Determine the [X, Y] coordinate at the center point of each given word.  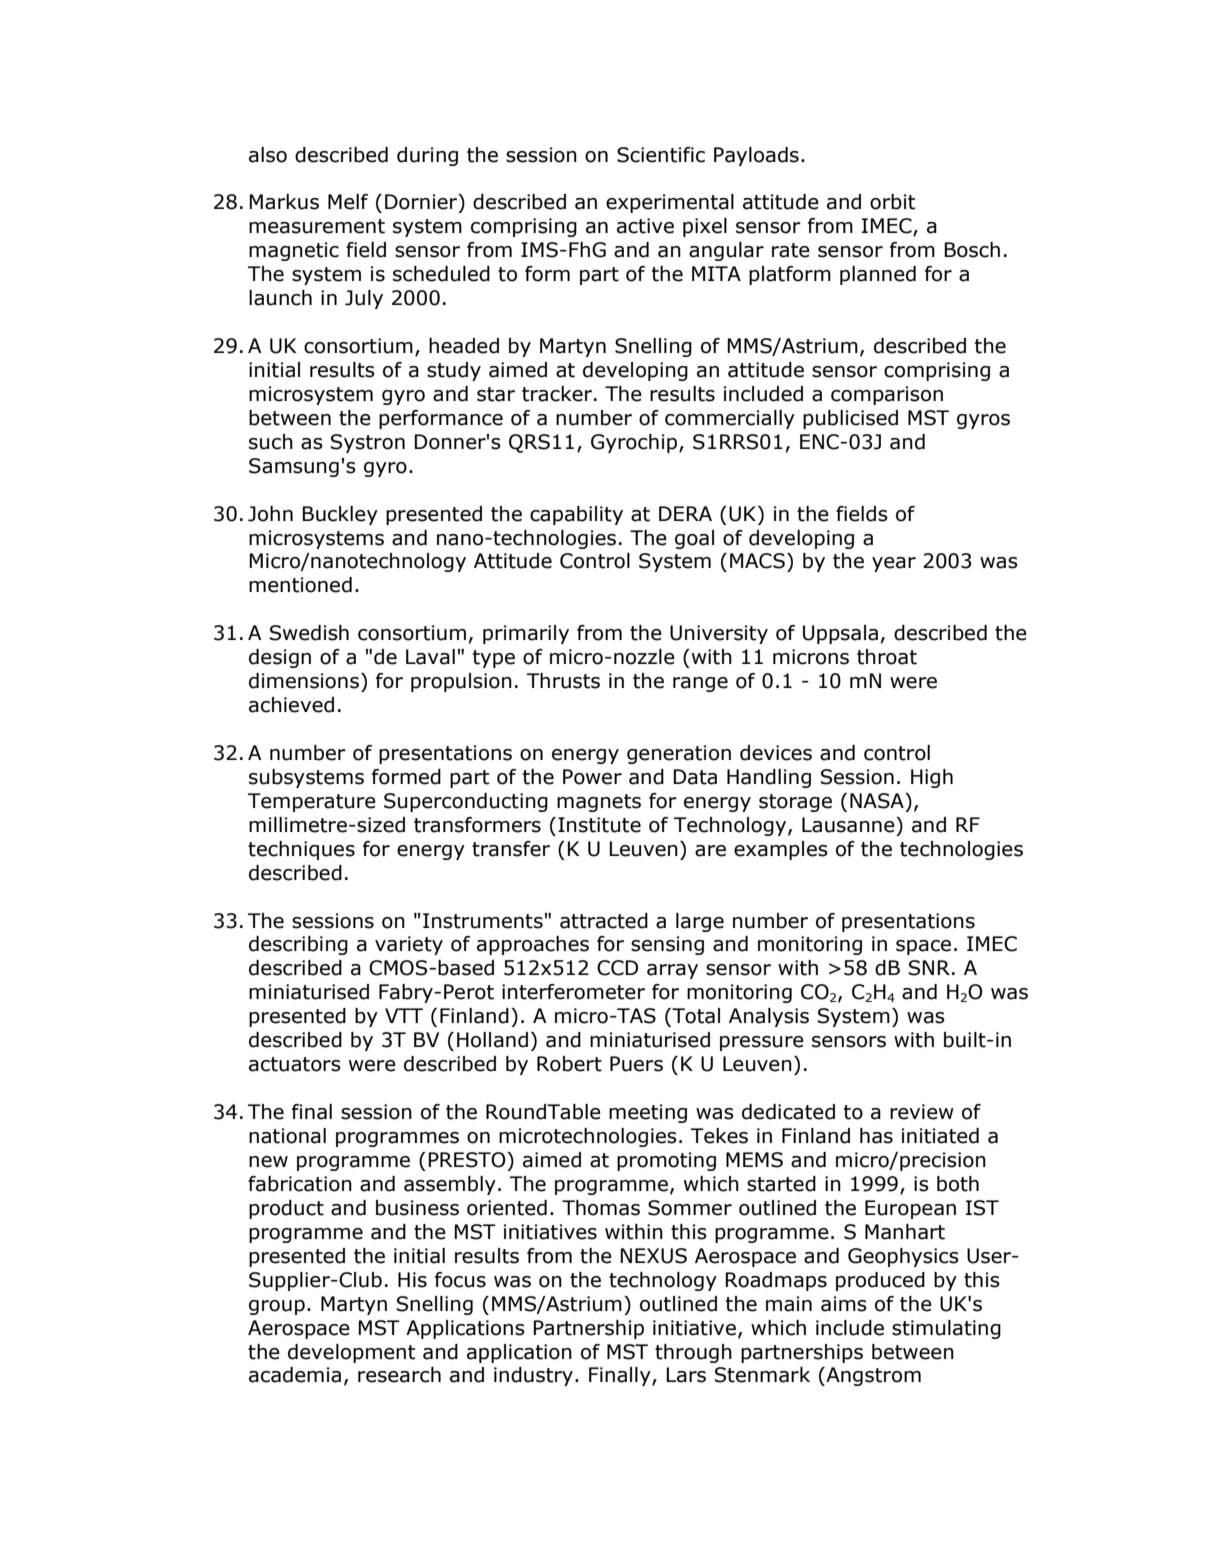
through [693, 1353]
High [932, 778]
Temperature [312, 802]
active [645, 226]
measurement [317, 226]
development [351, 1353]
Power [592, 777]
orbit [892, 202]
